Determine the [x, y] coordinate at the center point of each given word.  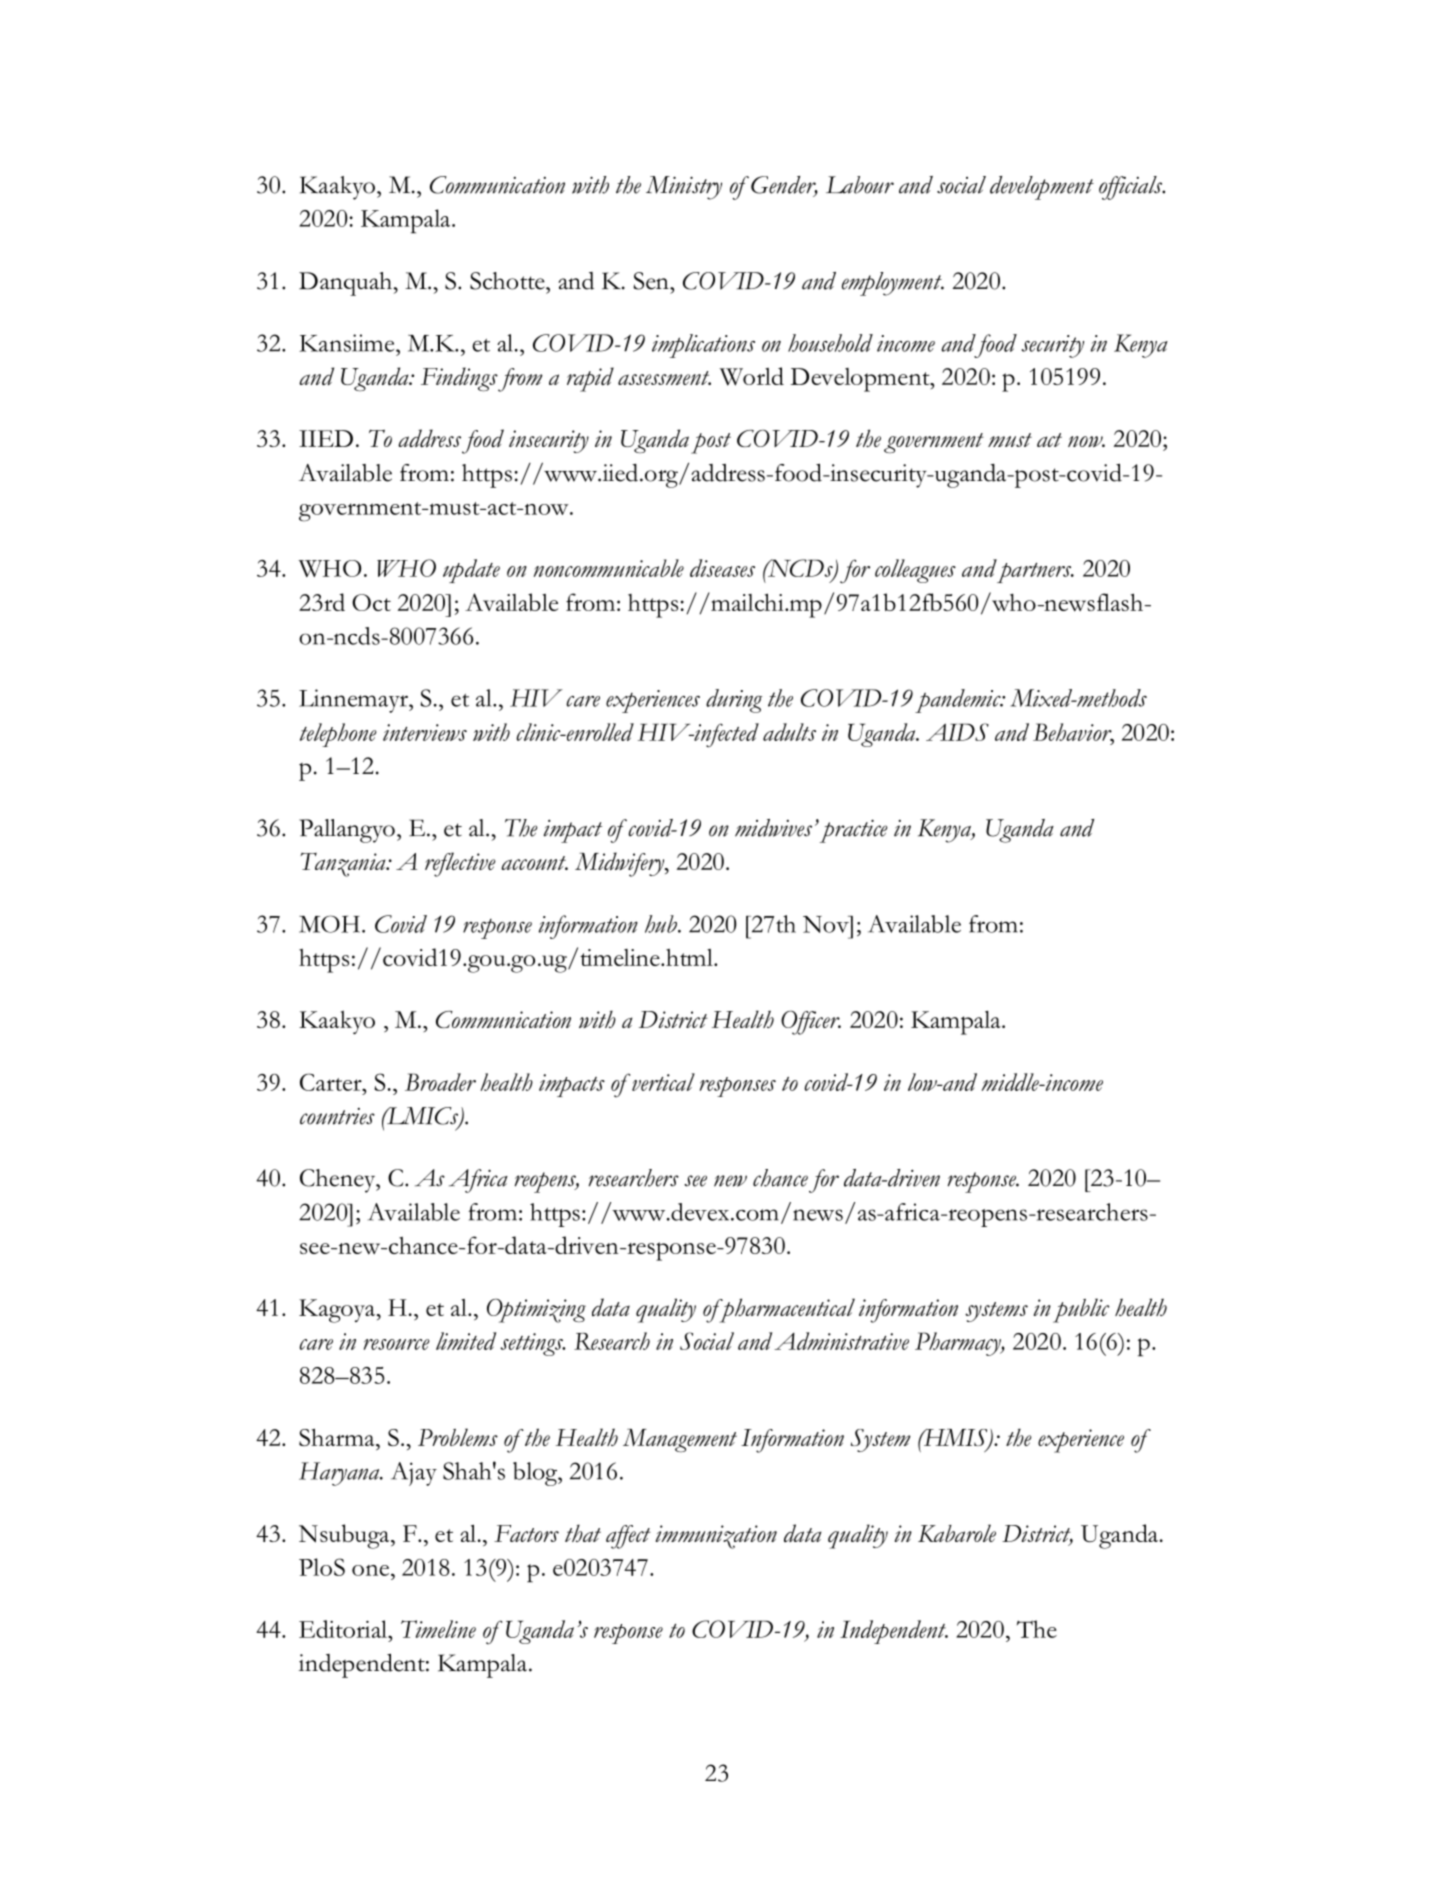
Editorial [344, 1629]
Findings [459, 379]
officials [1132, 188]
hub [662, 924]
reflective [460, 864]
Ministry [684, 188]
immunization [716, 1537]
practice [854, 831]
